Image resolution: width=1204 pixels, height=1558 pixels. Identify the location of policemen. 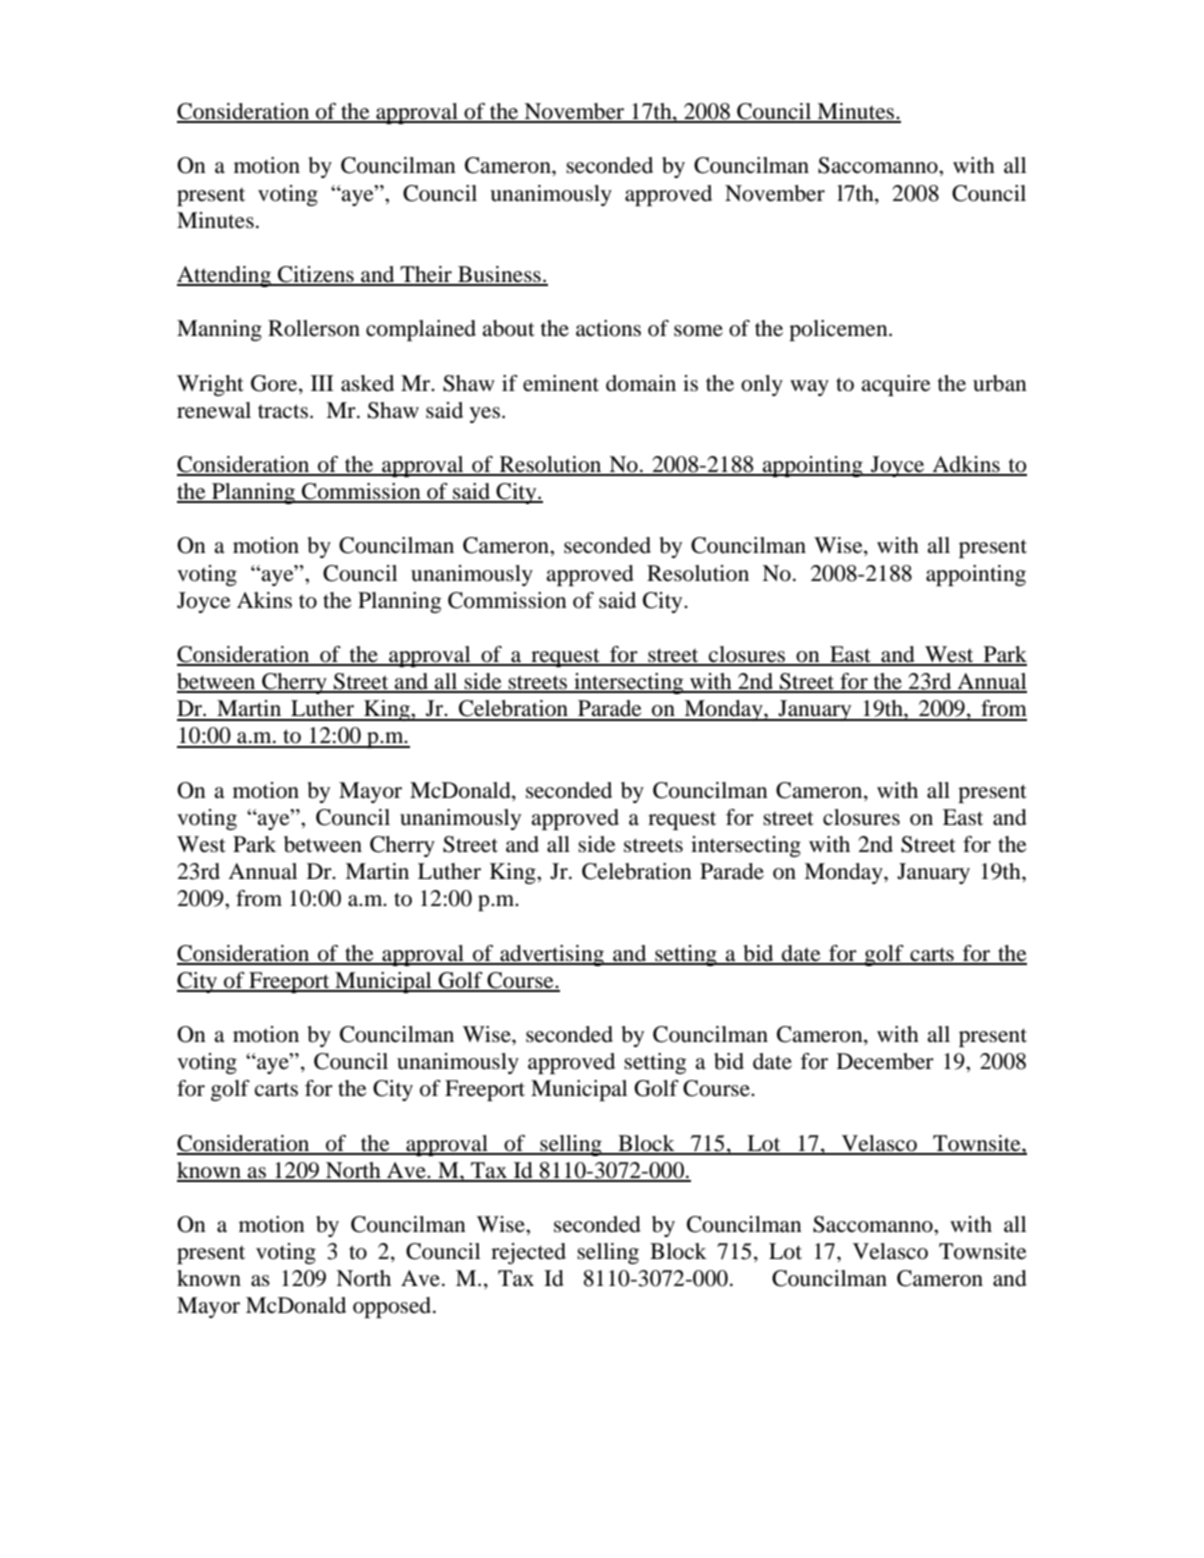
(839, 330).
